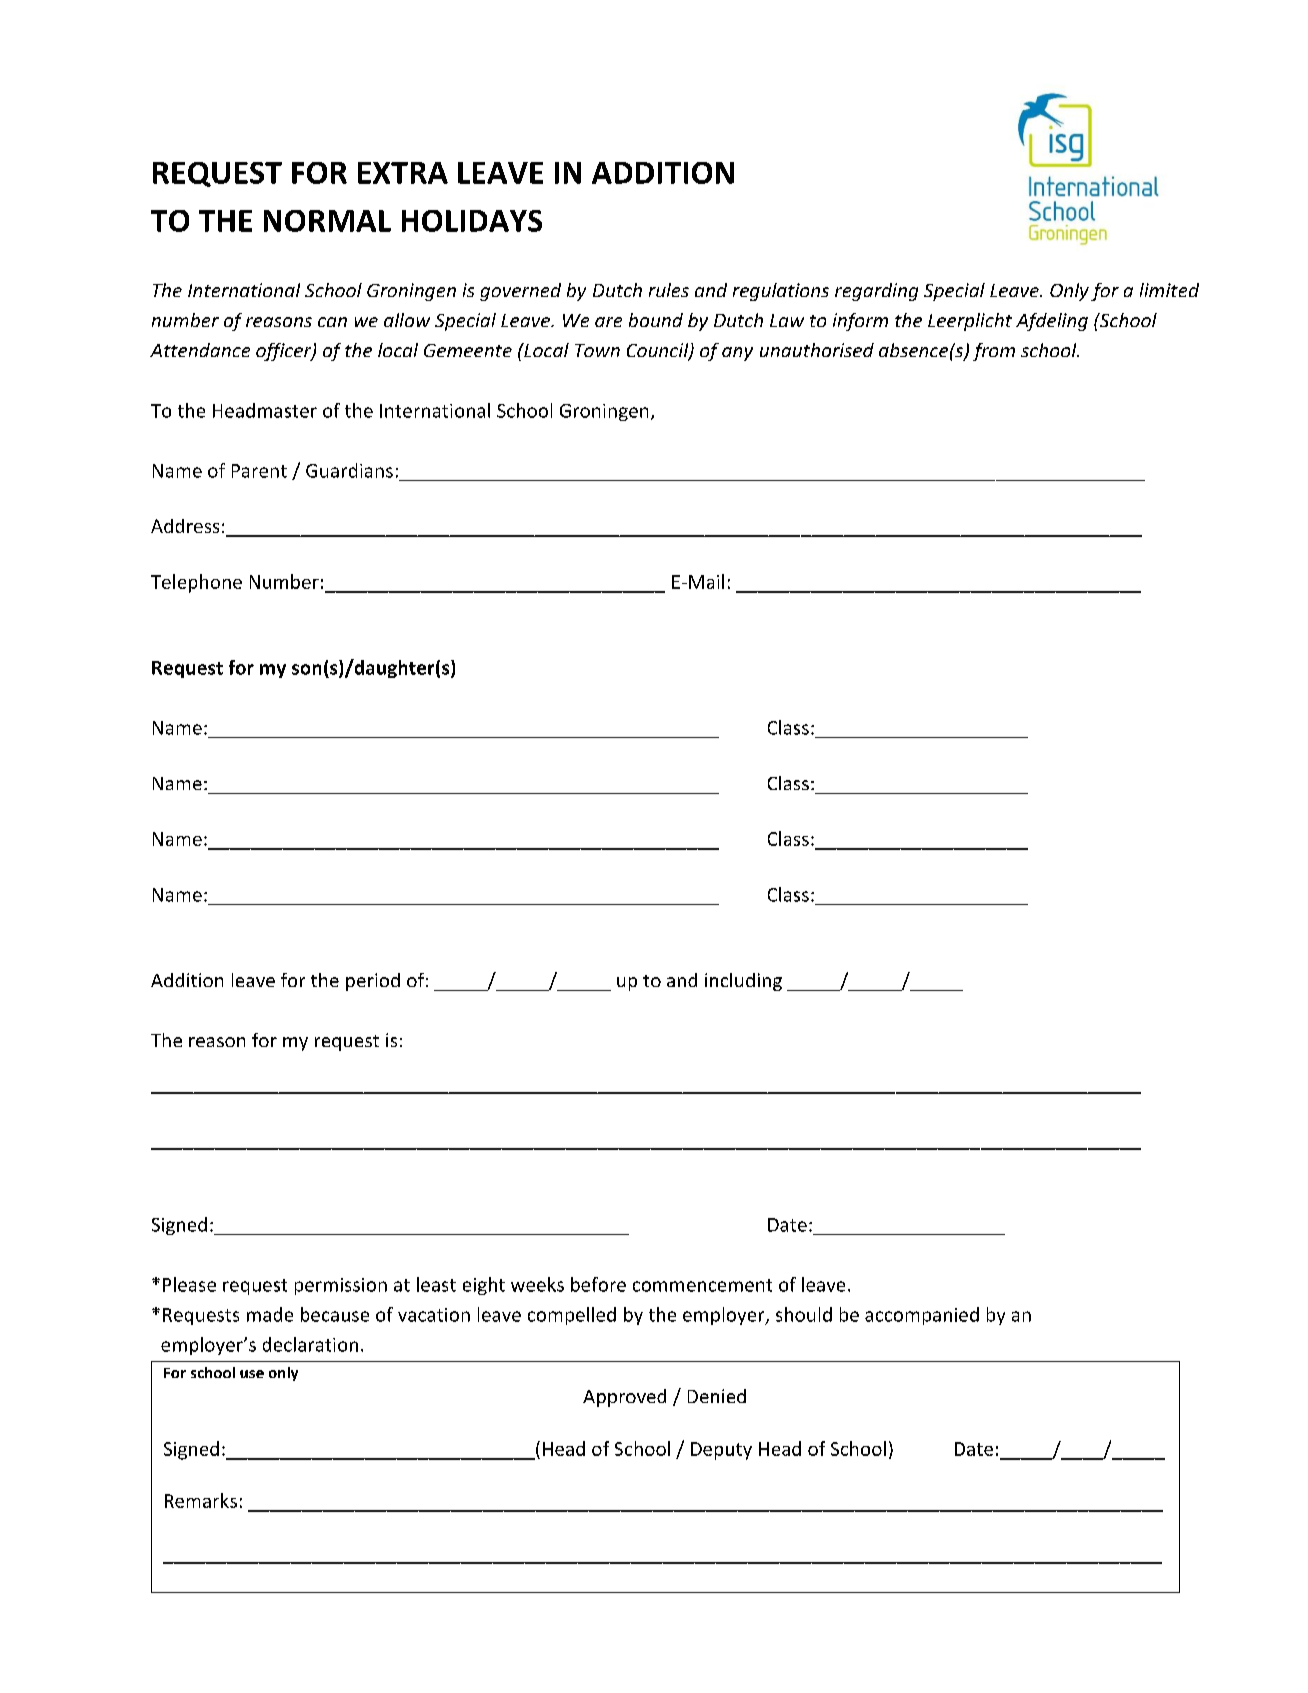  What do you see at coordinates (327, 221) in the document?
I see `NORMAL` at bounding box center [327, 221].
